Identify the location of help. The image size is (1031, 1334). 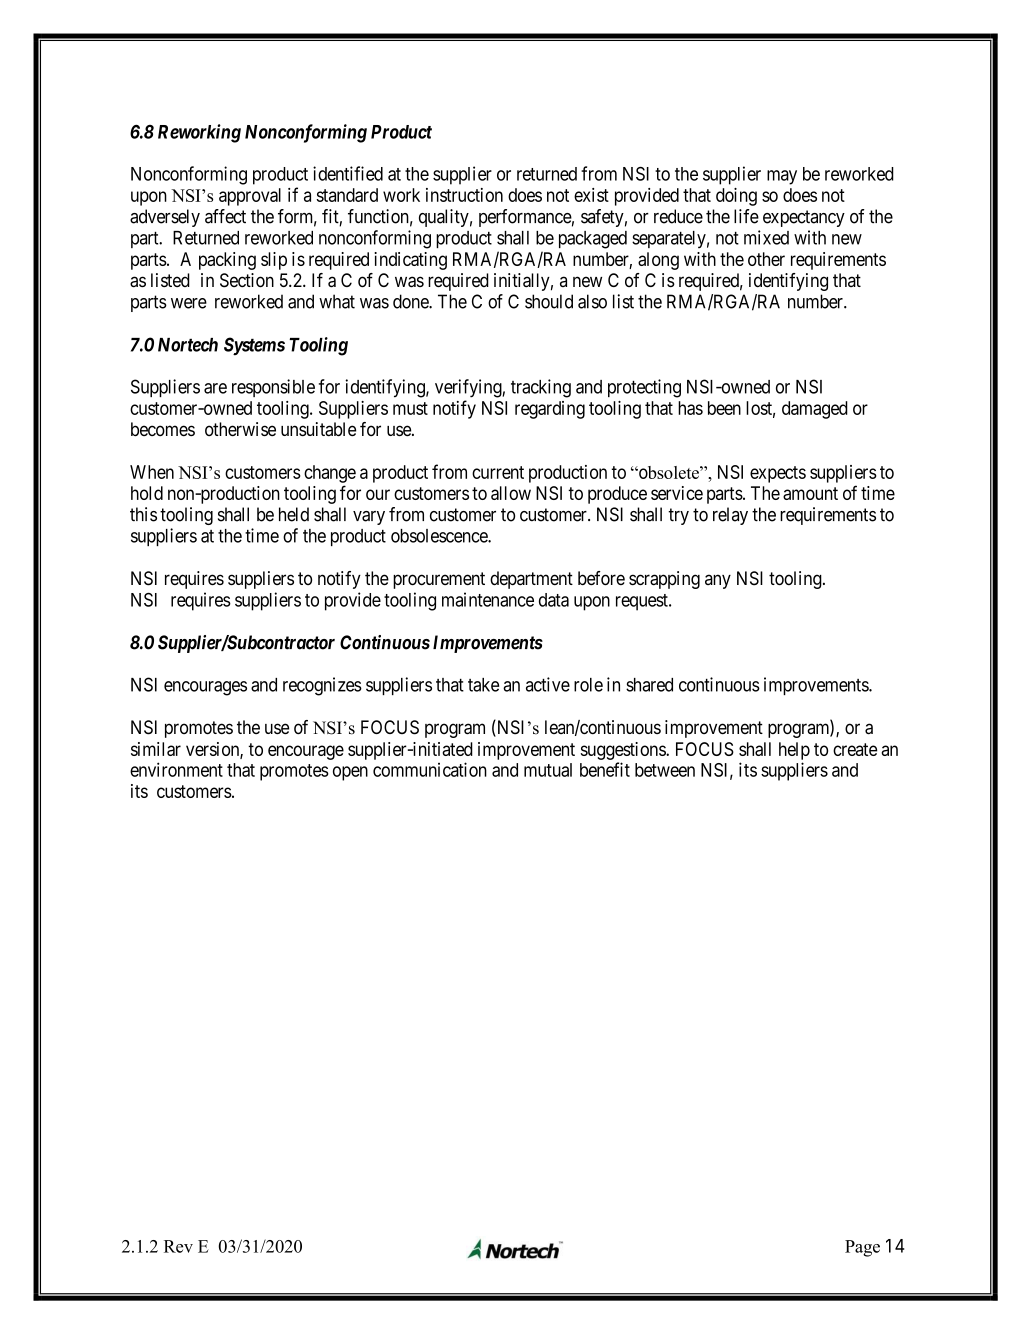
(794, 751).
